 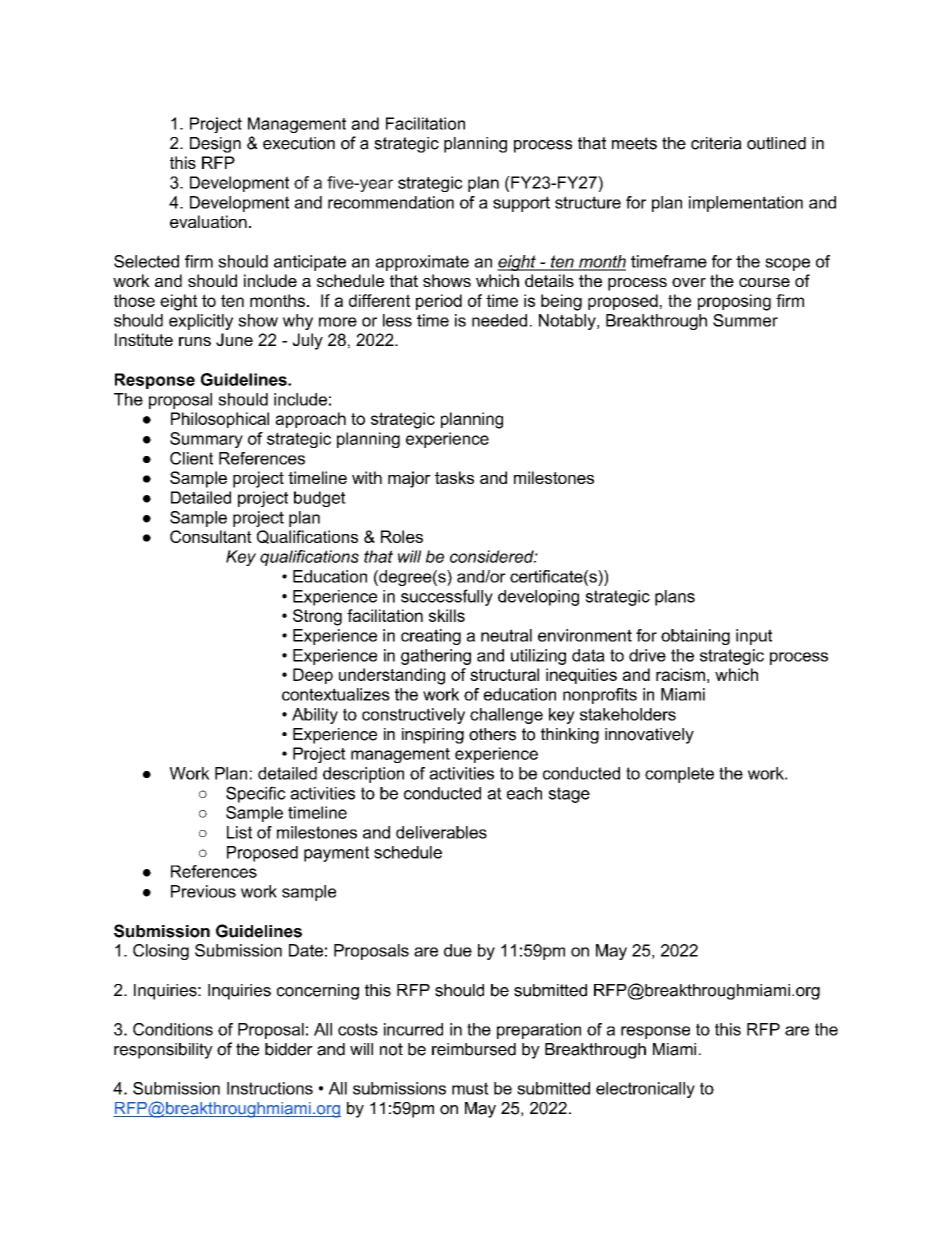 What do you see at coordinates (433, 736) in the screenshot?
I see `inspiring` at bounding box center [433, 736].
